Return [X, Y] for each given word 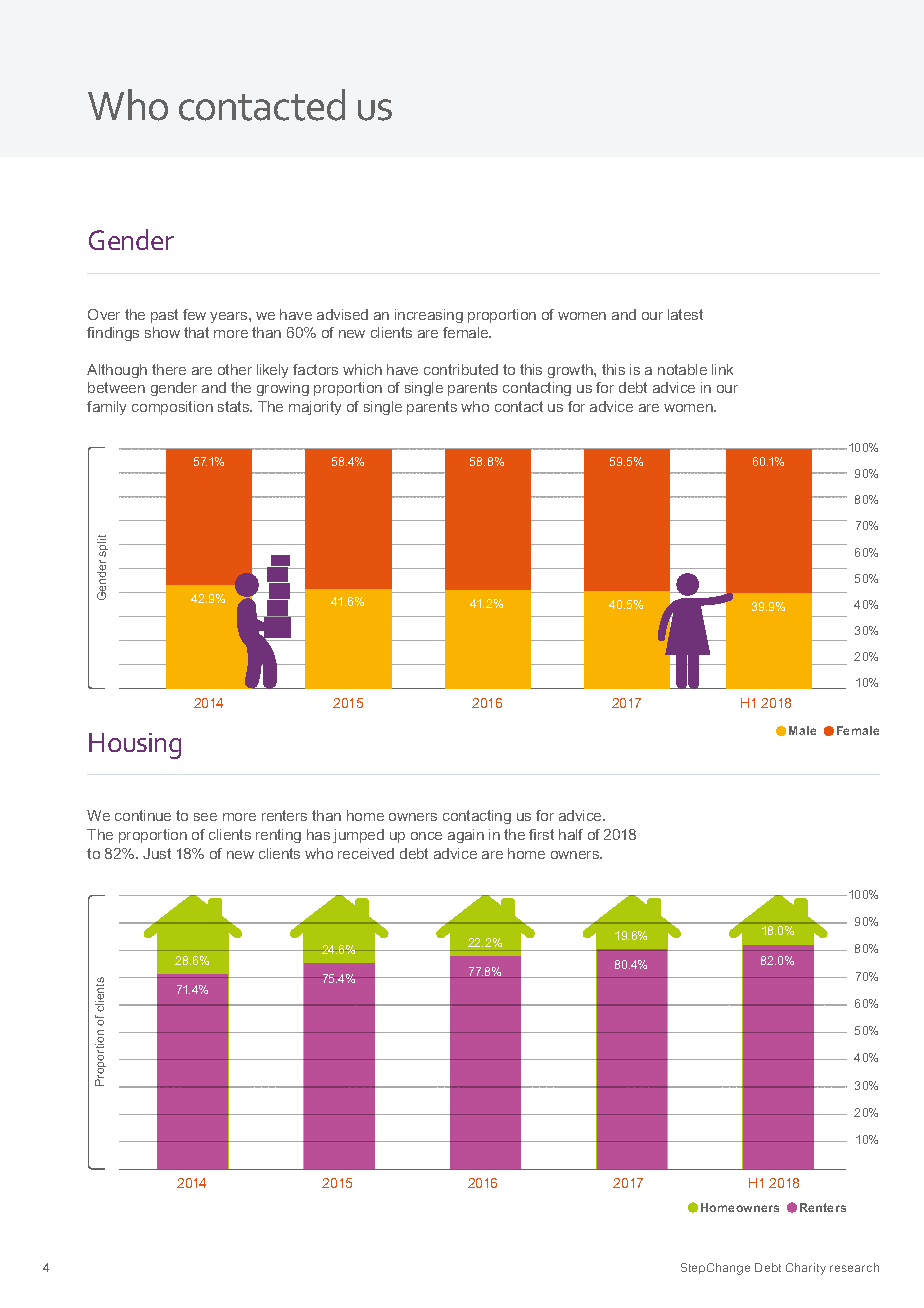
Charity [806, 1269]
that [196, 332]
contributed [461, 369]
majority [315, 408]
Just [157, 853]
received [366, 853]
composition [172, 408]
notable [682, 369]
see [205, 817]
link [722, 369]
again [466, 836]
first [541, 834]
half [571, 834]
